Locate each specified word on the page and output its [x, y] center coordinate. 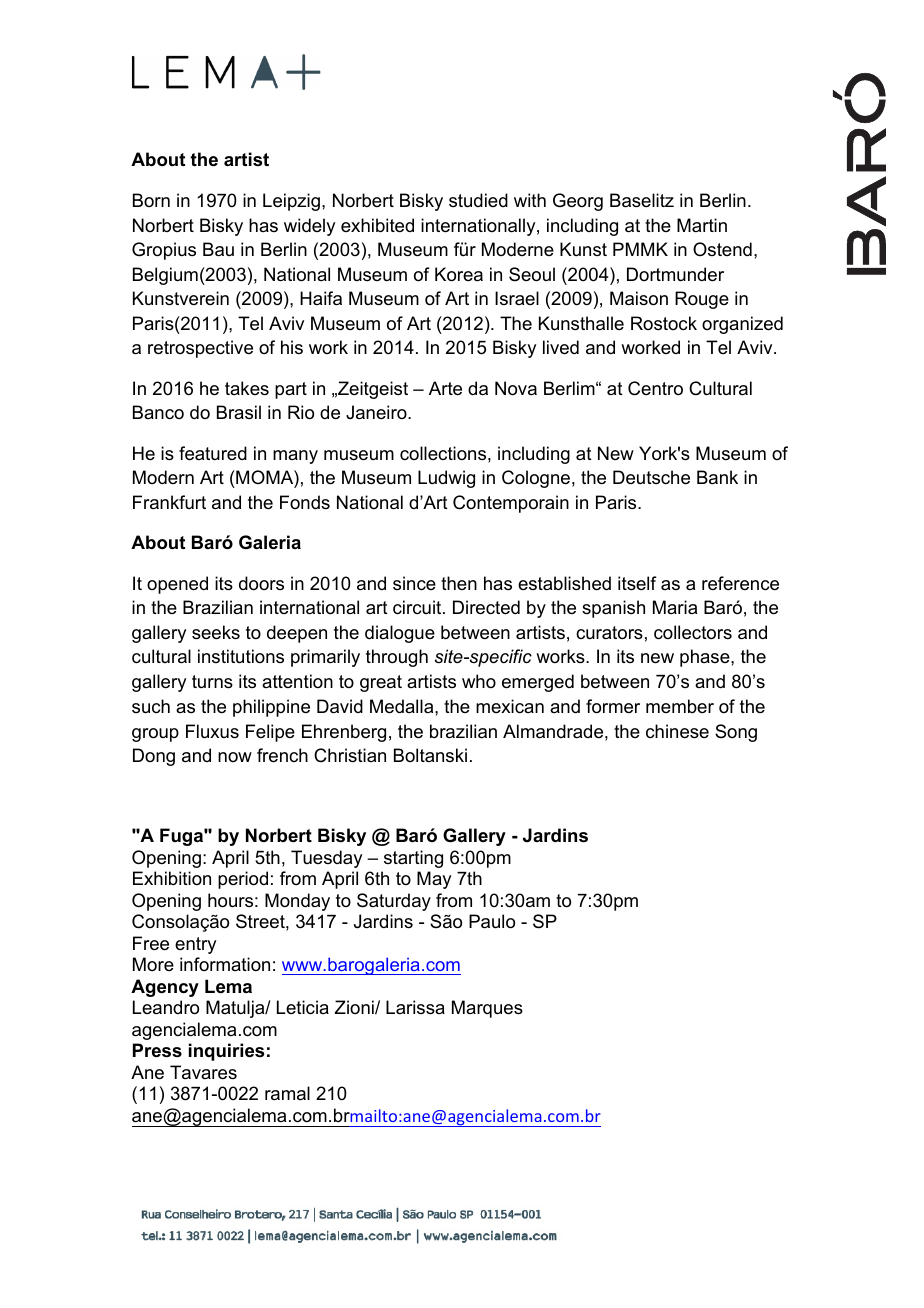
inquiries [226, 1052]
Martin [702, 225]
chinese [677, 731]
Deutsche [651, 477]
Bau [218, 249]
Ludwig [446, 479]
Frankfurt [169, 502]
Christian [350, 755]
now [235, 757]
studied [478, 200]
